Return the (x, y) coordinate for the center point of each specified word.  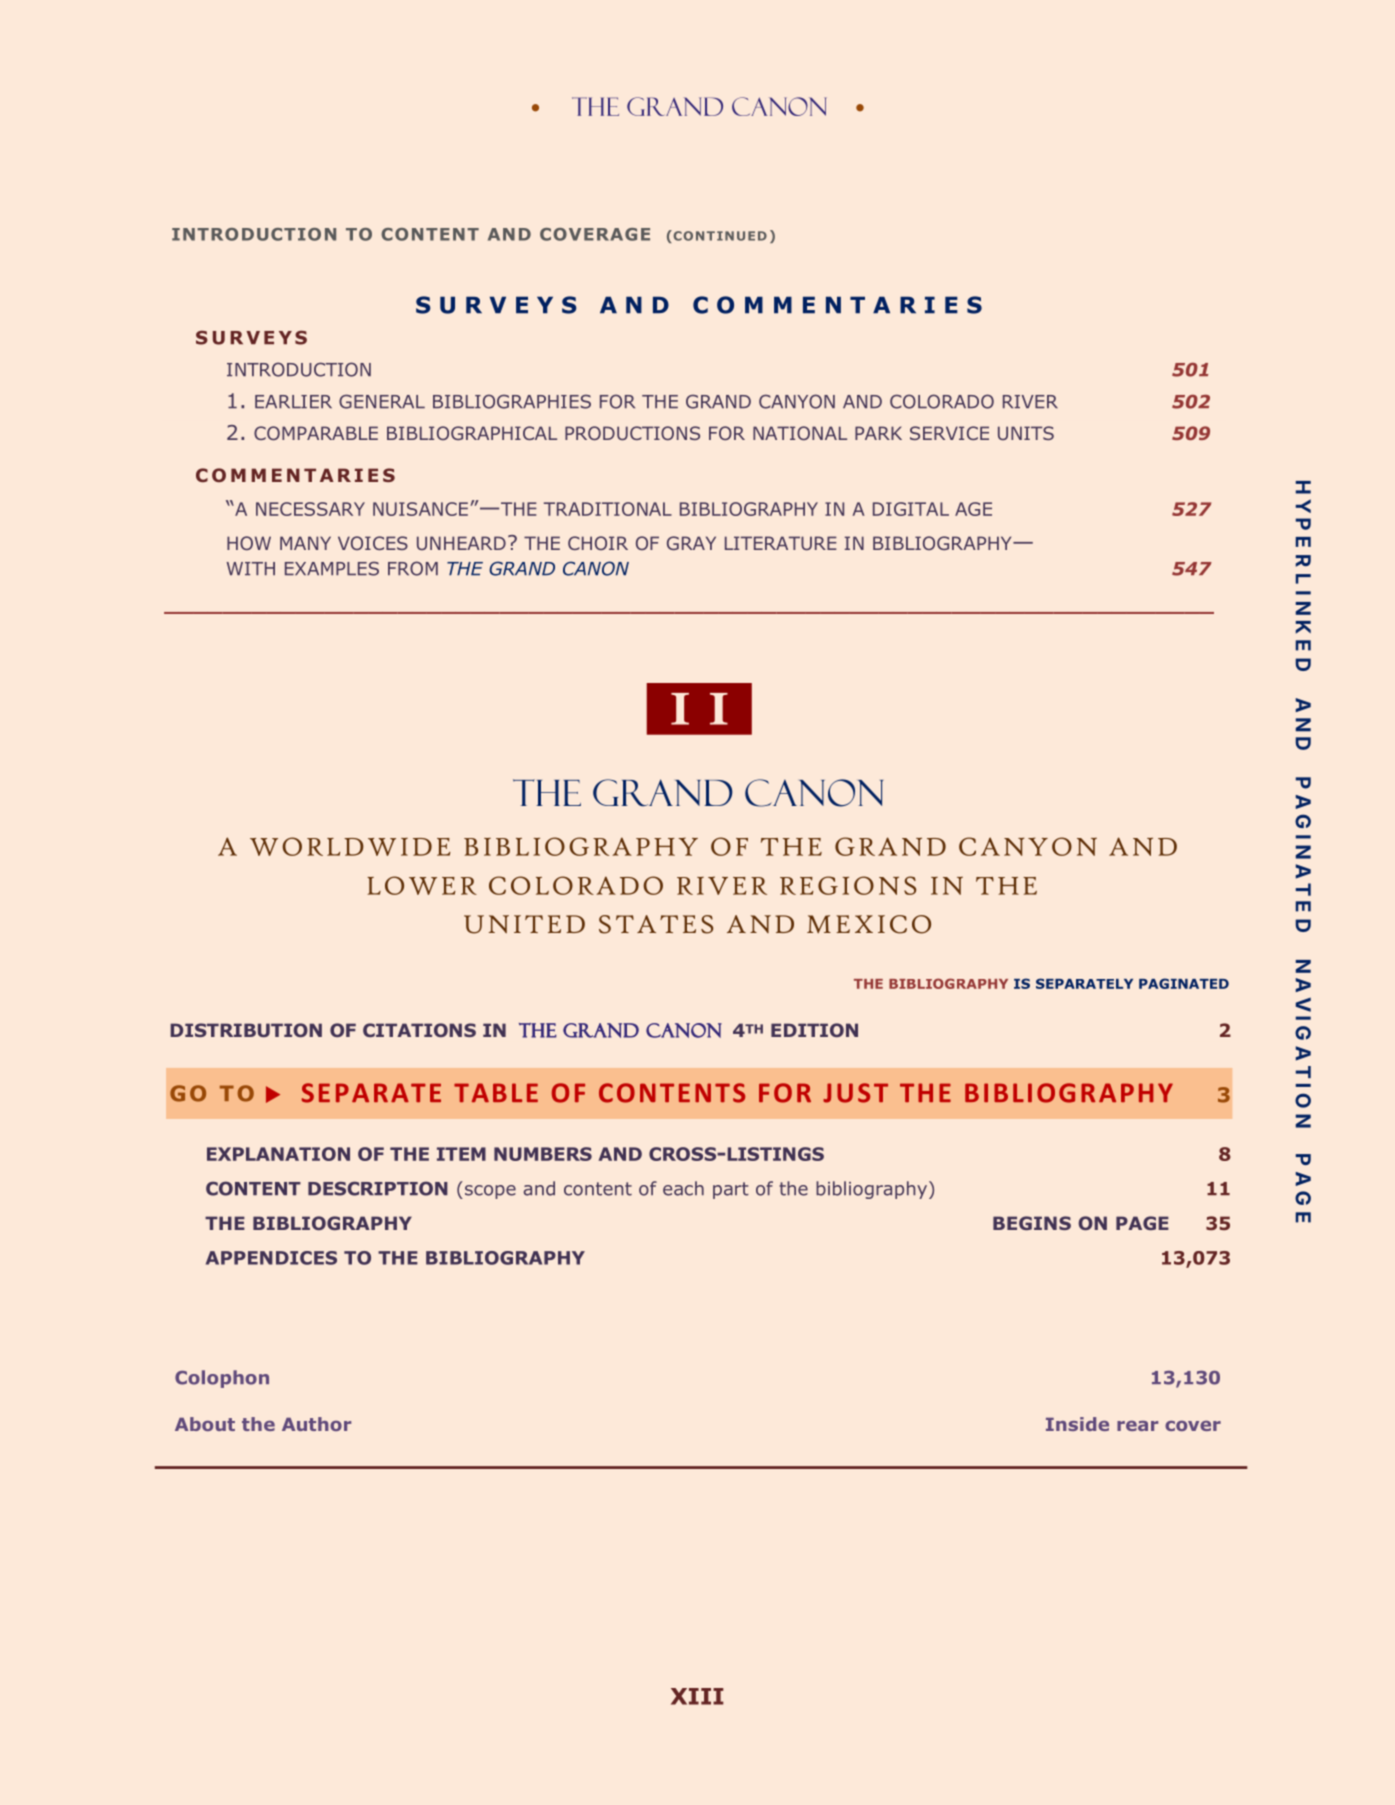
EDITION (814, 1030)
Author (316, 1424)
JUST (855, 1093)
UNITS (1026, 433)
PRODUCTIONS (632, 433)
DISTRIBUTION (246, 1030)
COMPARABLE (316, 433)
